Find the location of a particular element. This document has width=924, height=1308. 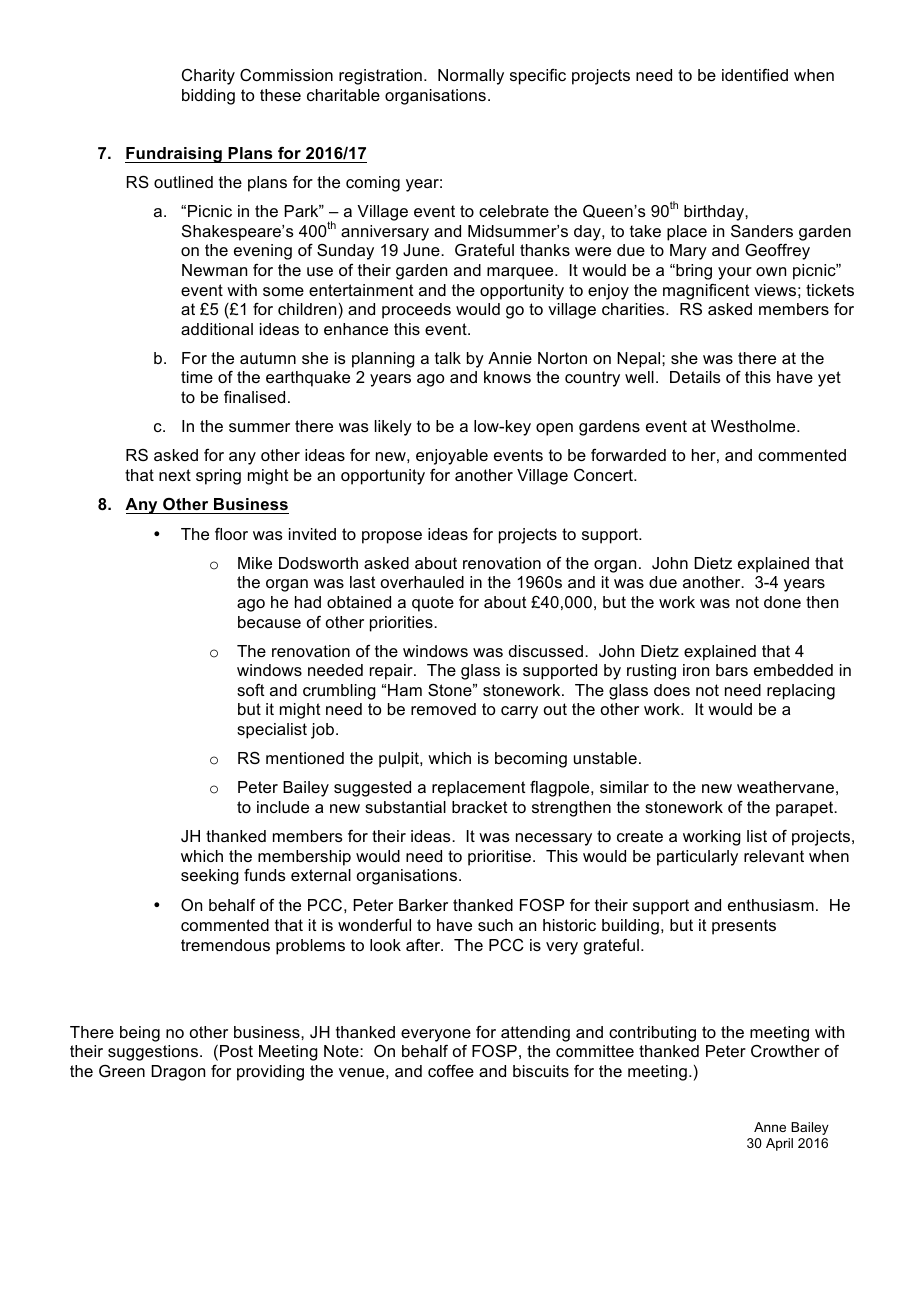

coffee is located at coordinates (451, 1071).
